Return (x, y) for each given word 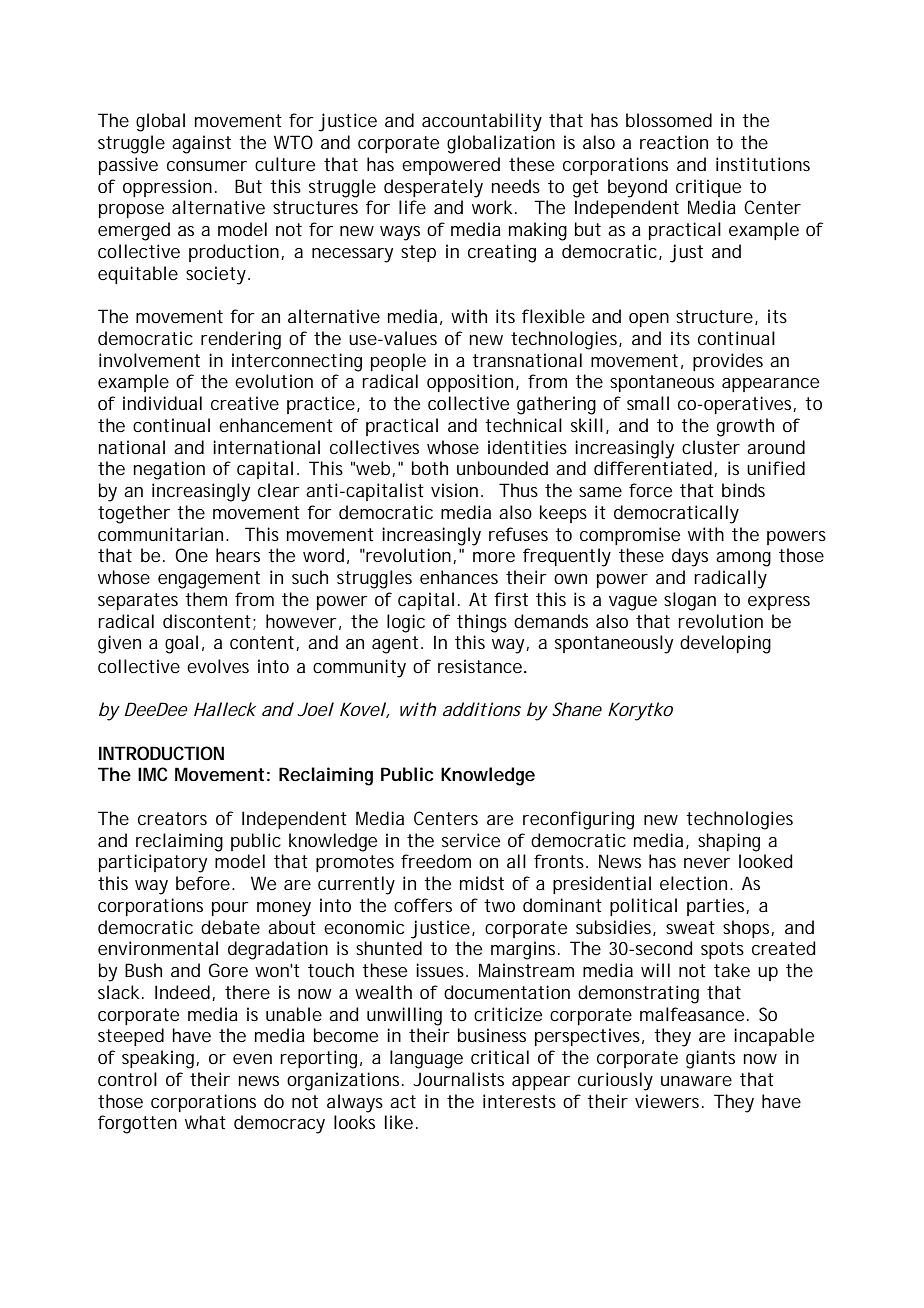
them (206, 599)
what (205, 1122)
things (482, 623)
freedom (436, 861)
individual (162, 403)
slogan (690, 601)
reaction (674, 142)
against (201, 144)
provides (728, 362)
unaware (696, 1081)
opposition (470, 383)
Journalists (458, 1079)
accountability (482, 122)
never (707, 863)
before (204, 883)
